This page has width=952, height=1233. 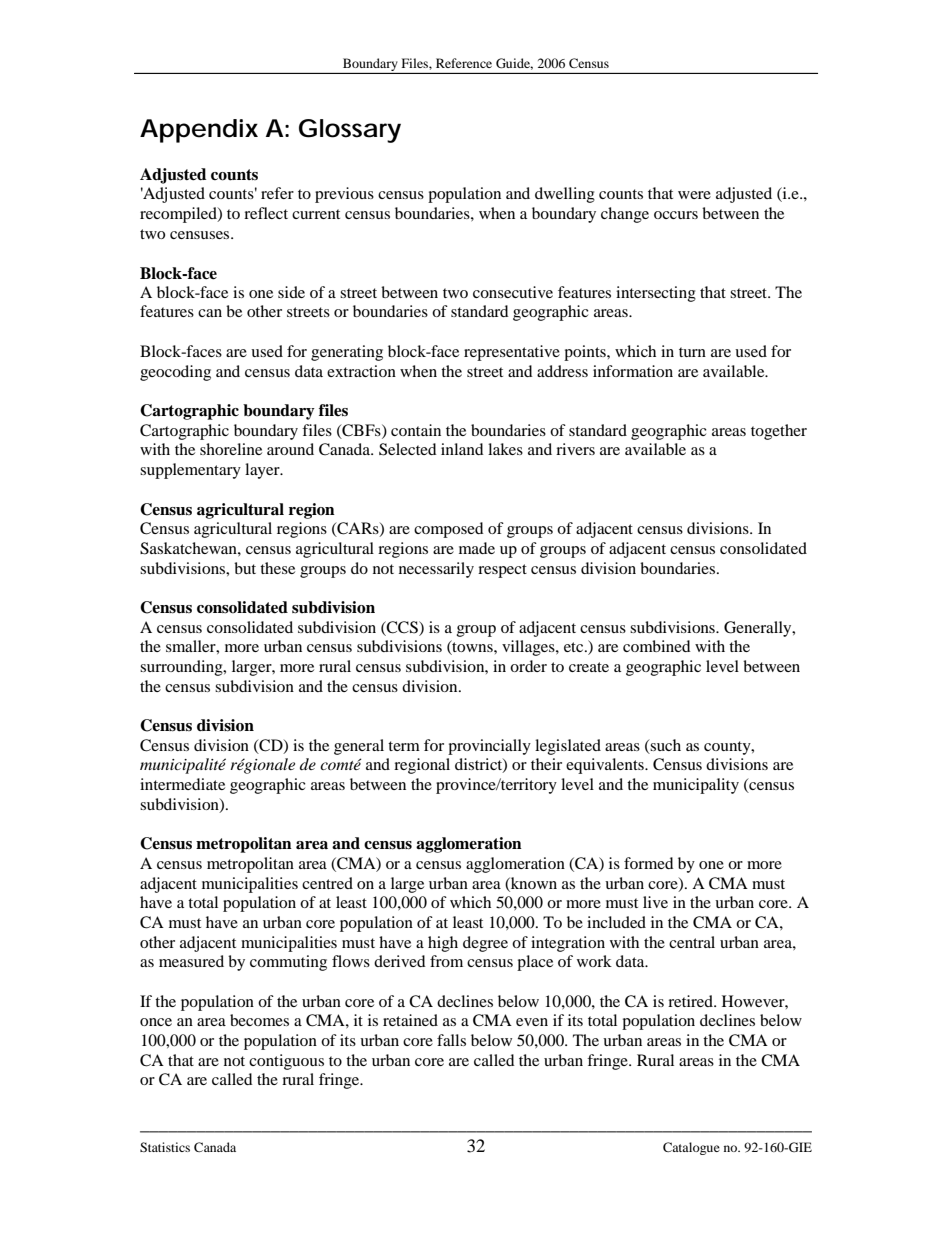 I want to click on such, so click(x=665, y=745).
